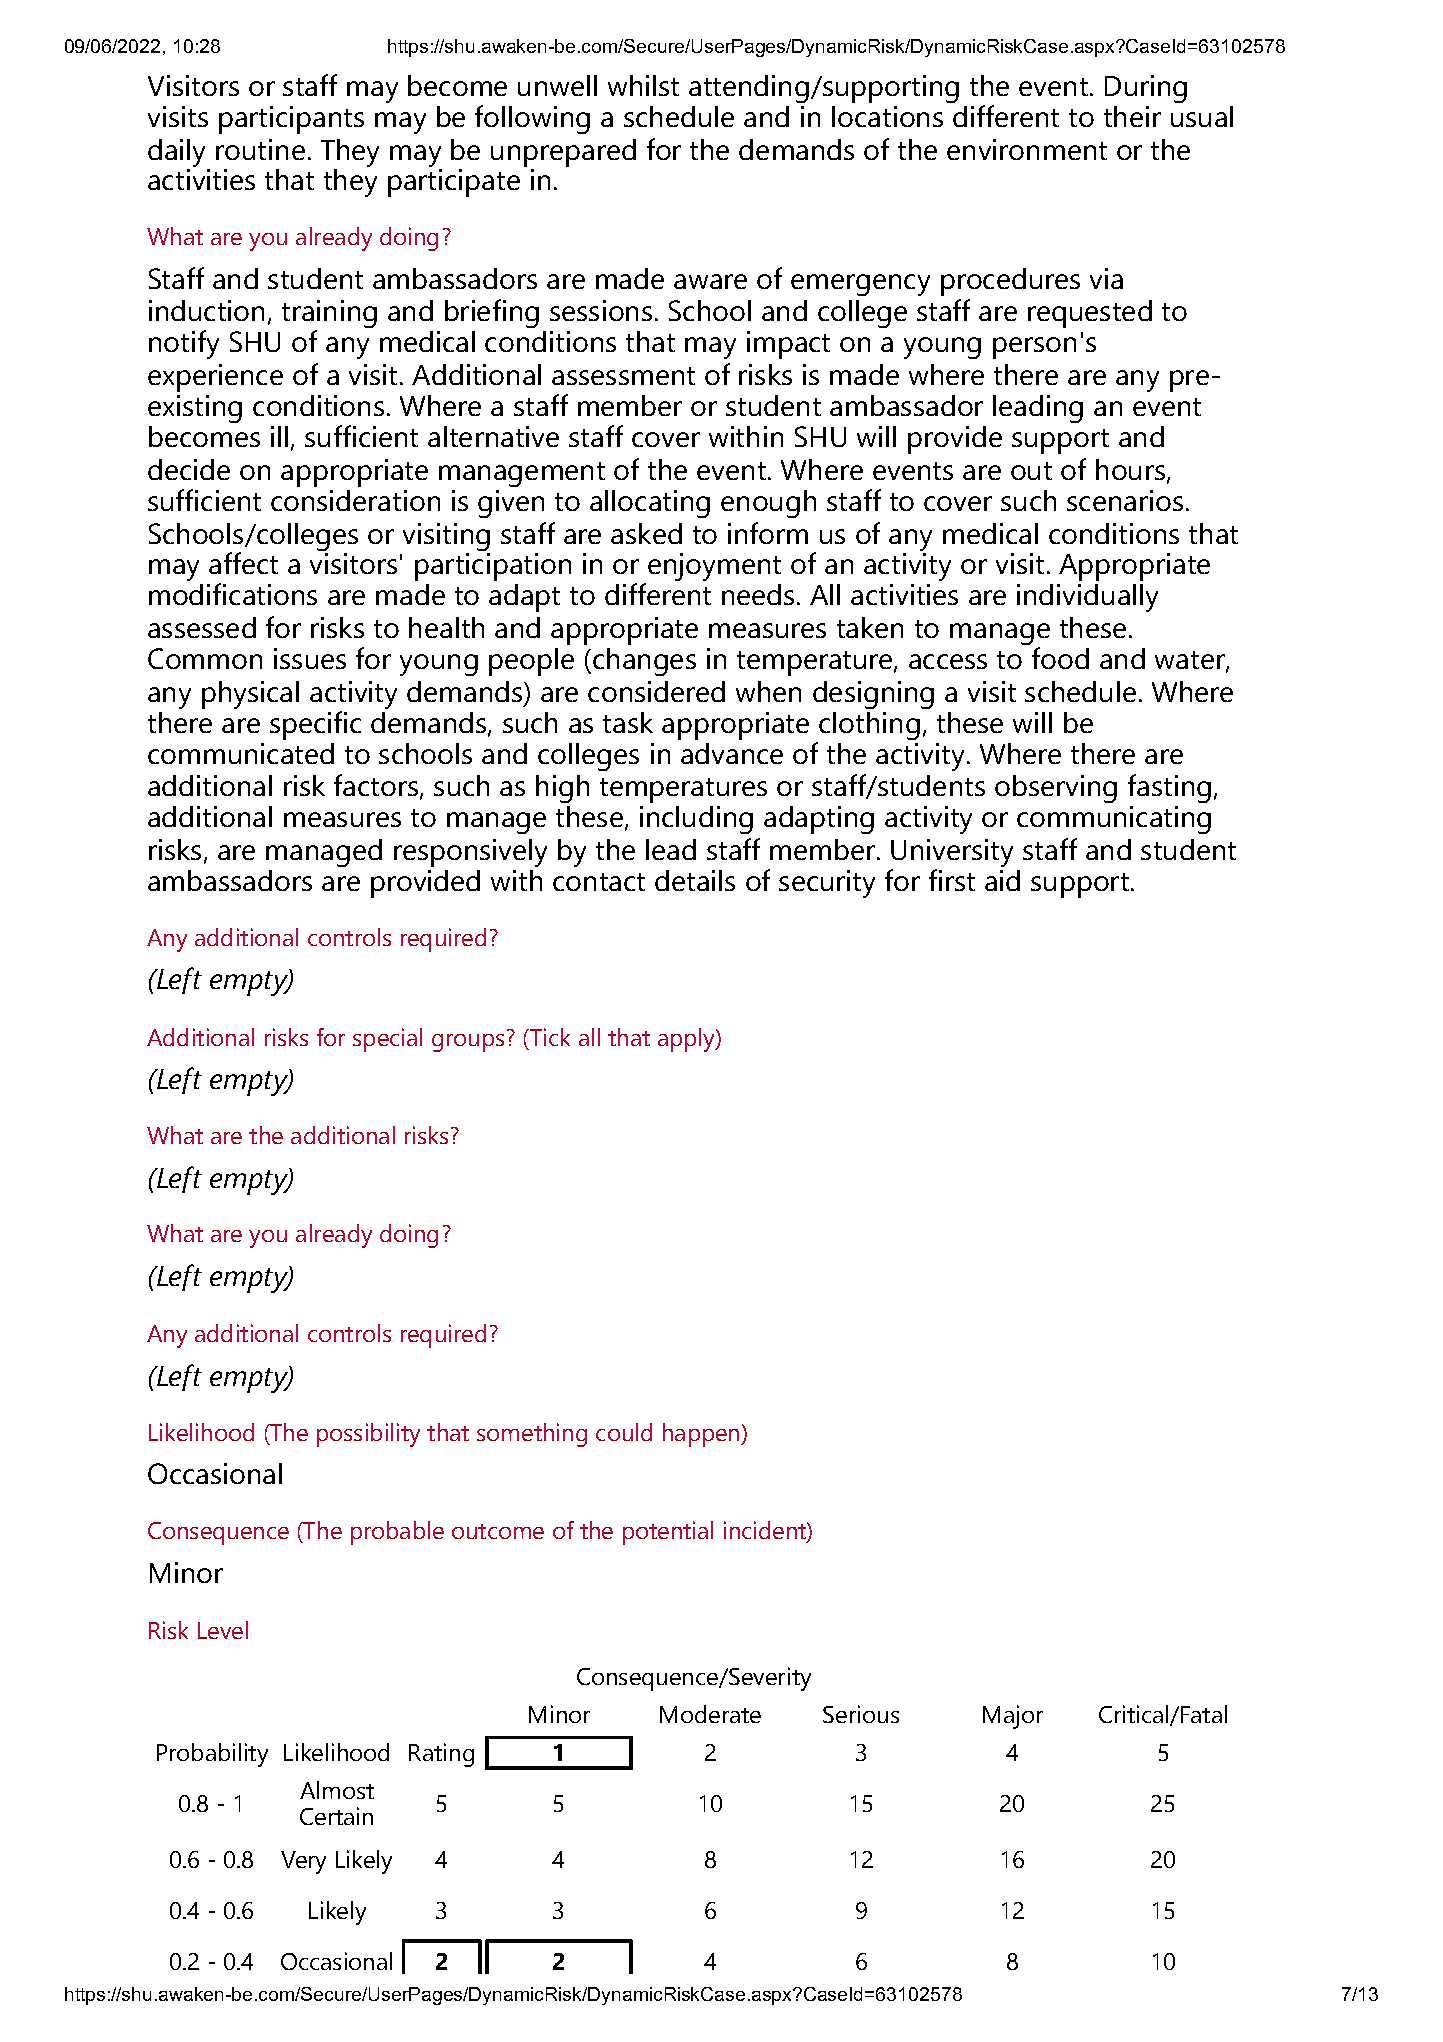 The width and height of the document is (1443, 2042). What do you see at coordinates (714, 567) in the document?
I see `enjoyment` at bounding box center [714, 567].
